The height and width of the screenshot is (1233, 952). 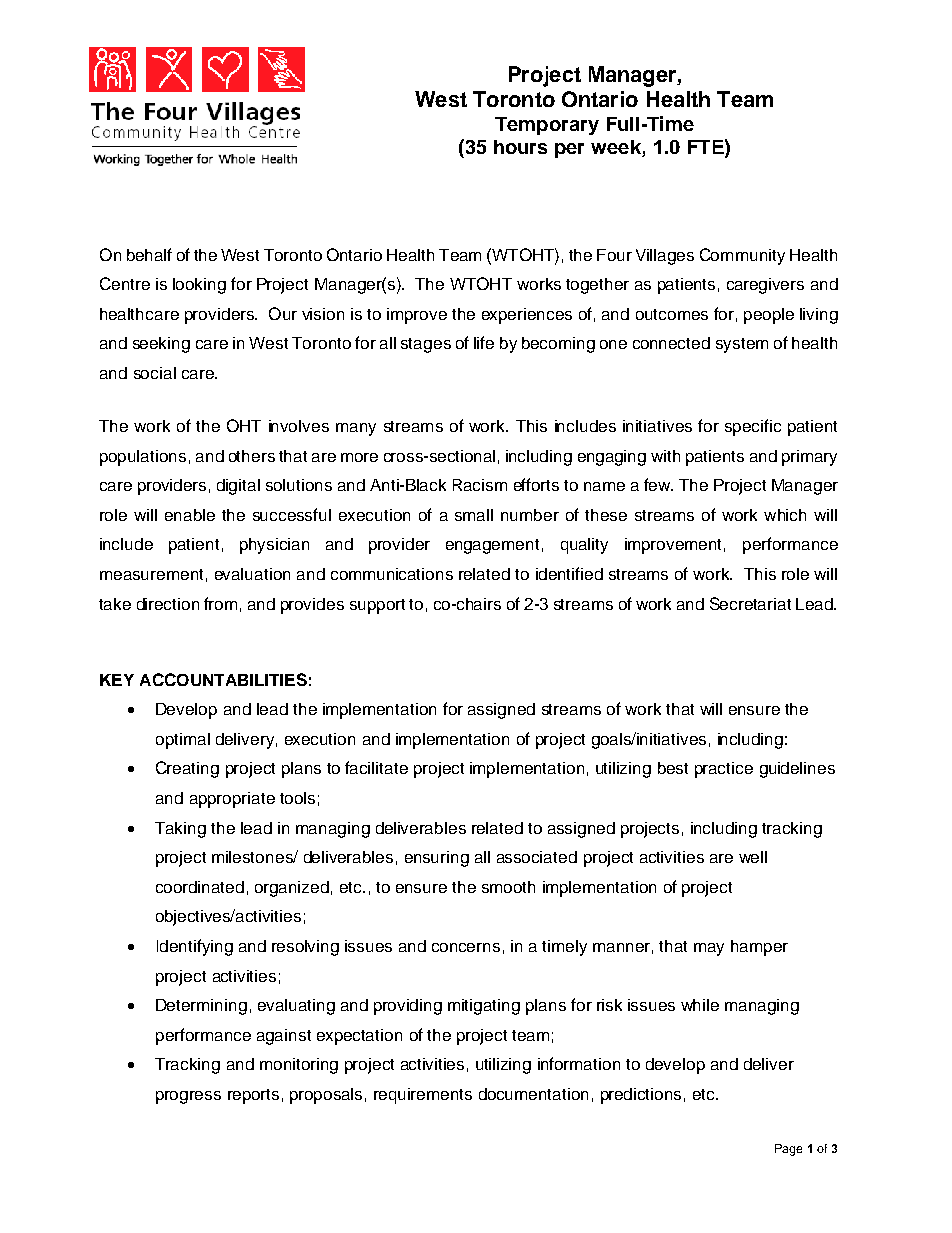 What do you see at coordinates (188, 1097) in the screenshot?
I see `progress` at bounding box center [188, 1097].
